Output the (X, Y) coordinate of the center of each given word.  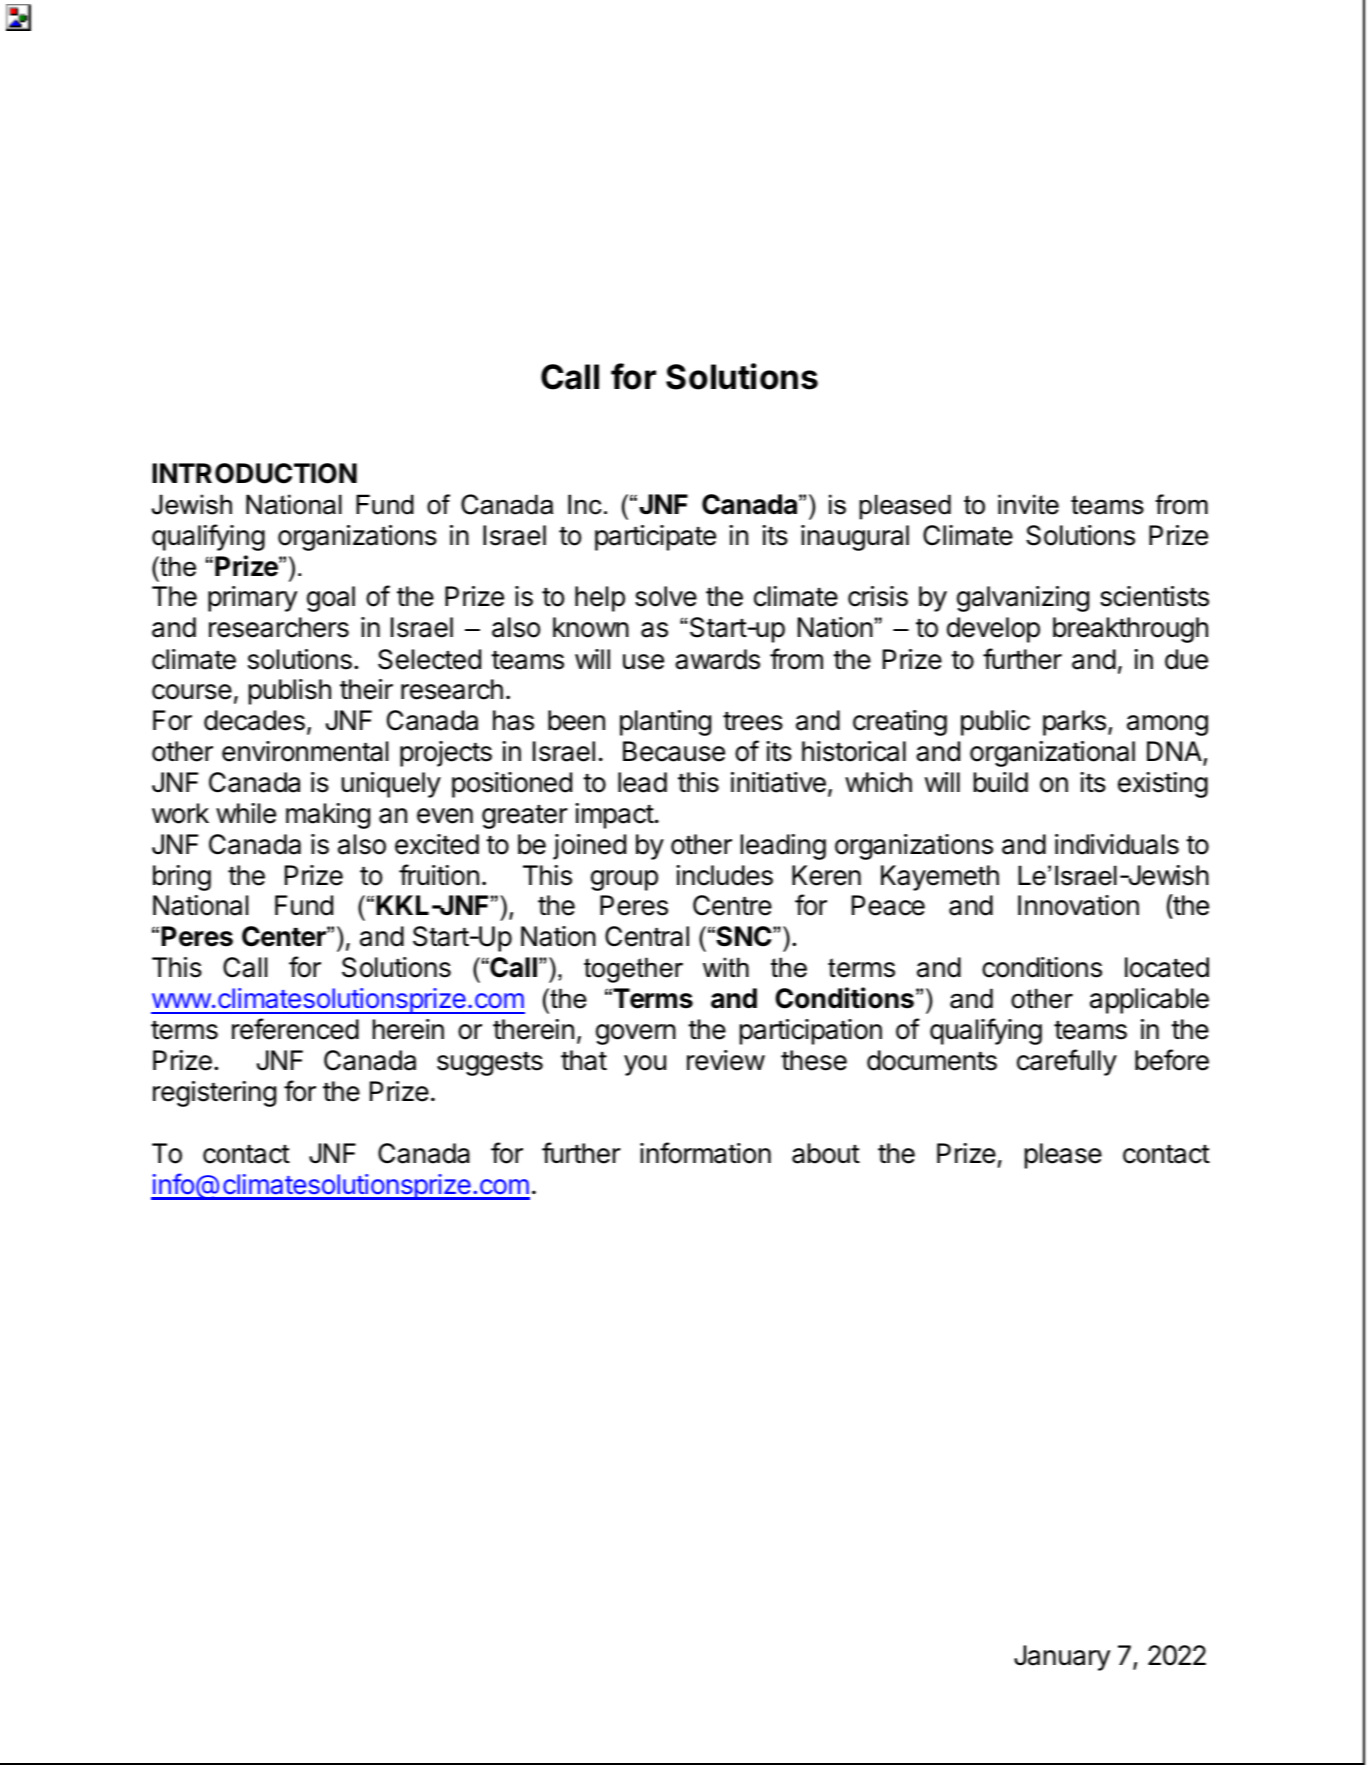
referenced (295, 1029)
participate (655, 538)
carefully (1067, 1062)
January (1062, 1658)
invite (1028, 504)
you (645, 1065)
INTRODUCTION (254, 473)
